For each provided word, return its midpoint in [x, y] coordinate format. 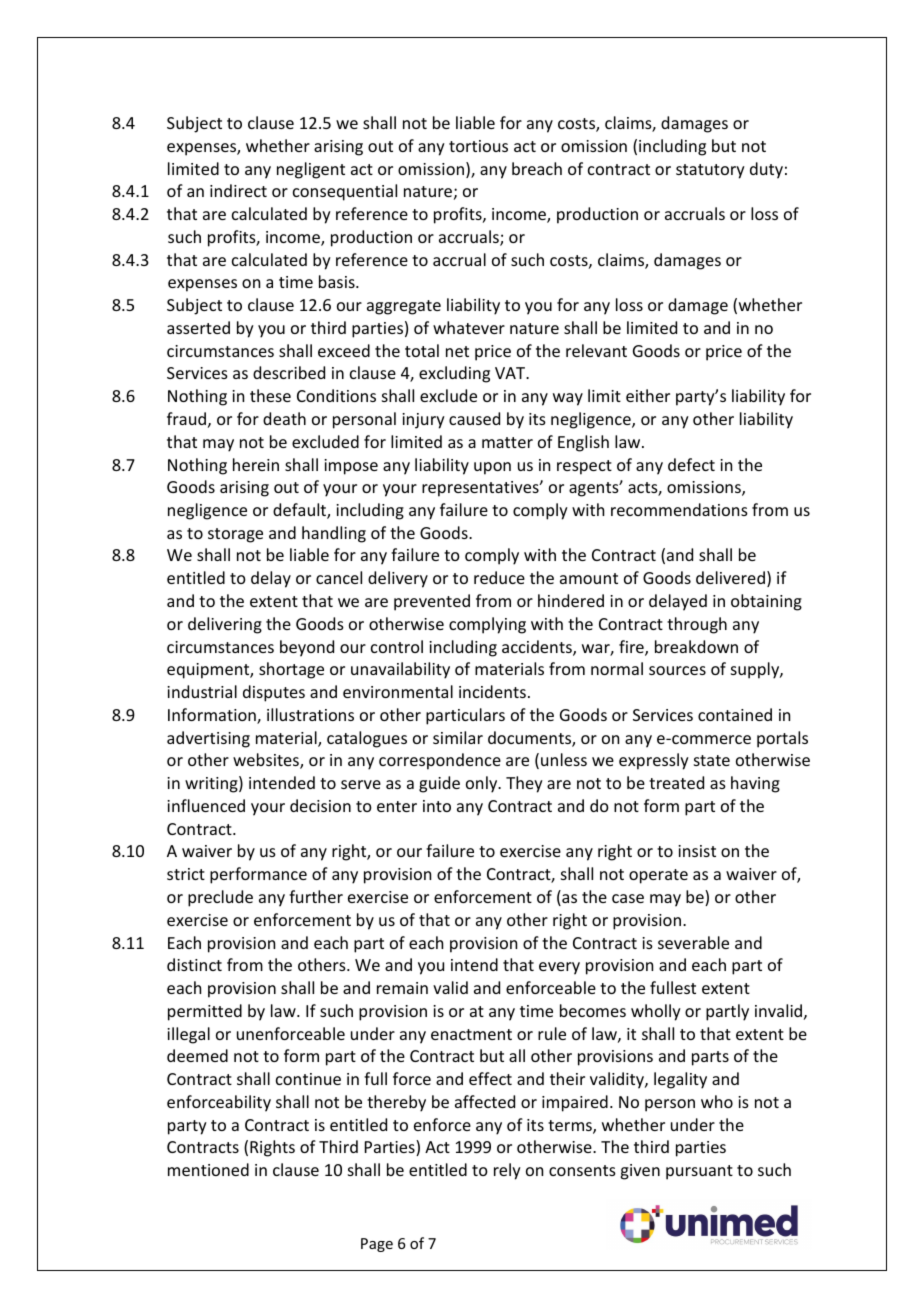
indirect [238, 190]
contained [735, 714]
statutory [710, 171]
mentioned [208, 1169]
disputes [274, 693]
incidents [492, 691]
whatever [469, 327]
